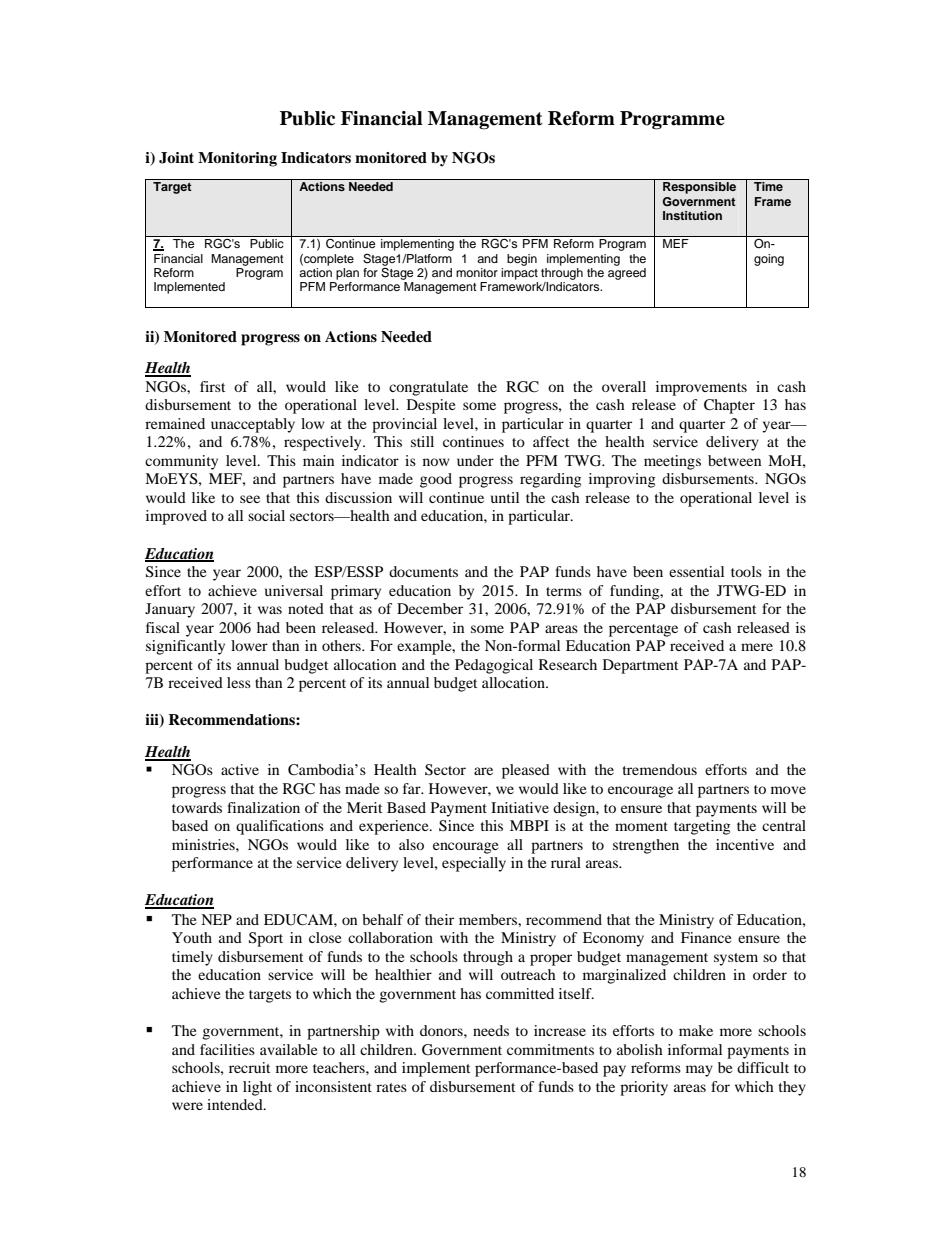 The image size is (952, 1233). What do you see at coordinates (659, 769) in the screenshot?
I see `tremendous` at bounding box center [659, 769].
